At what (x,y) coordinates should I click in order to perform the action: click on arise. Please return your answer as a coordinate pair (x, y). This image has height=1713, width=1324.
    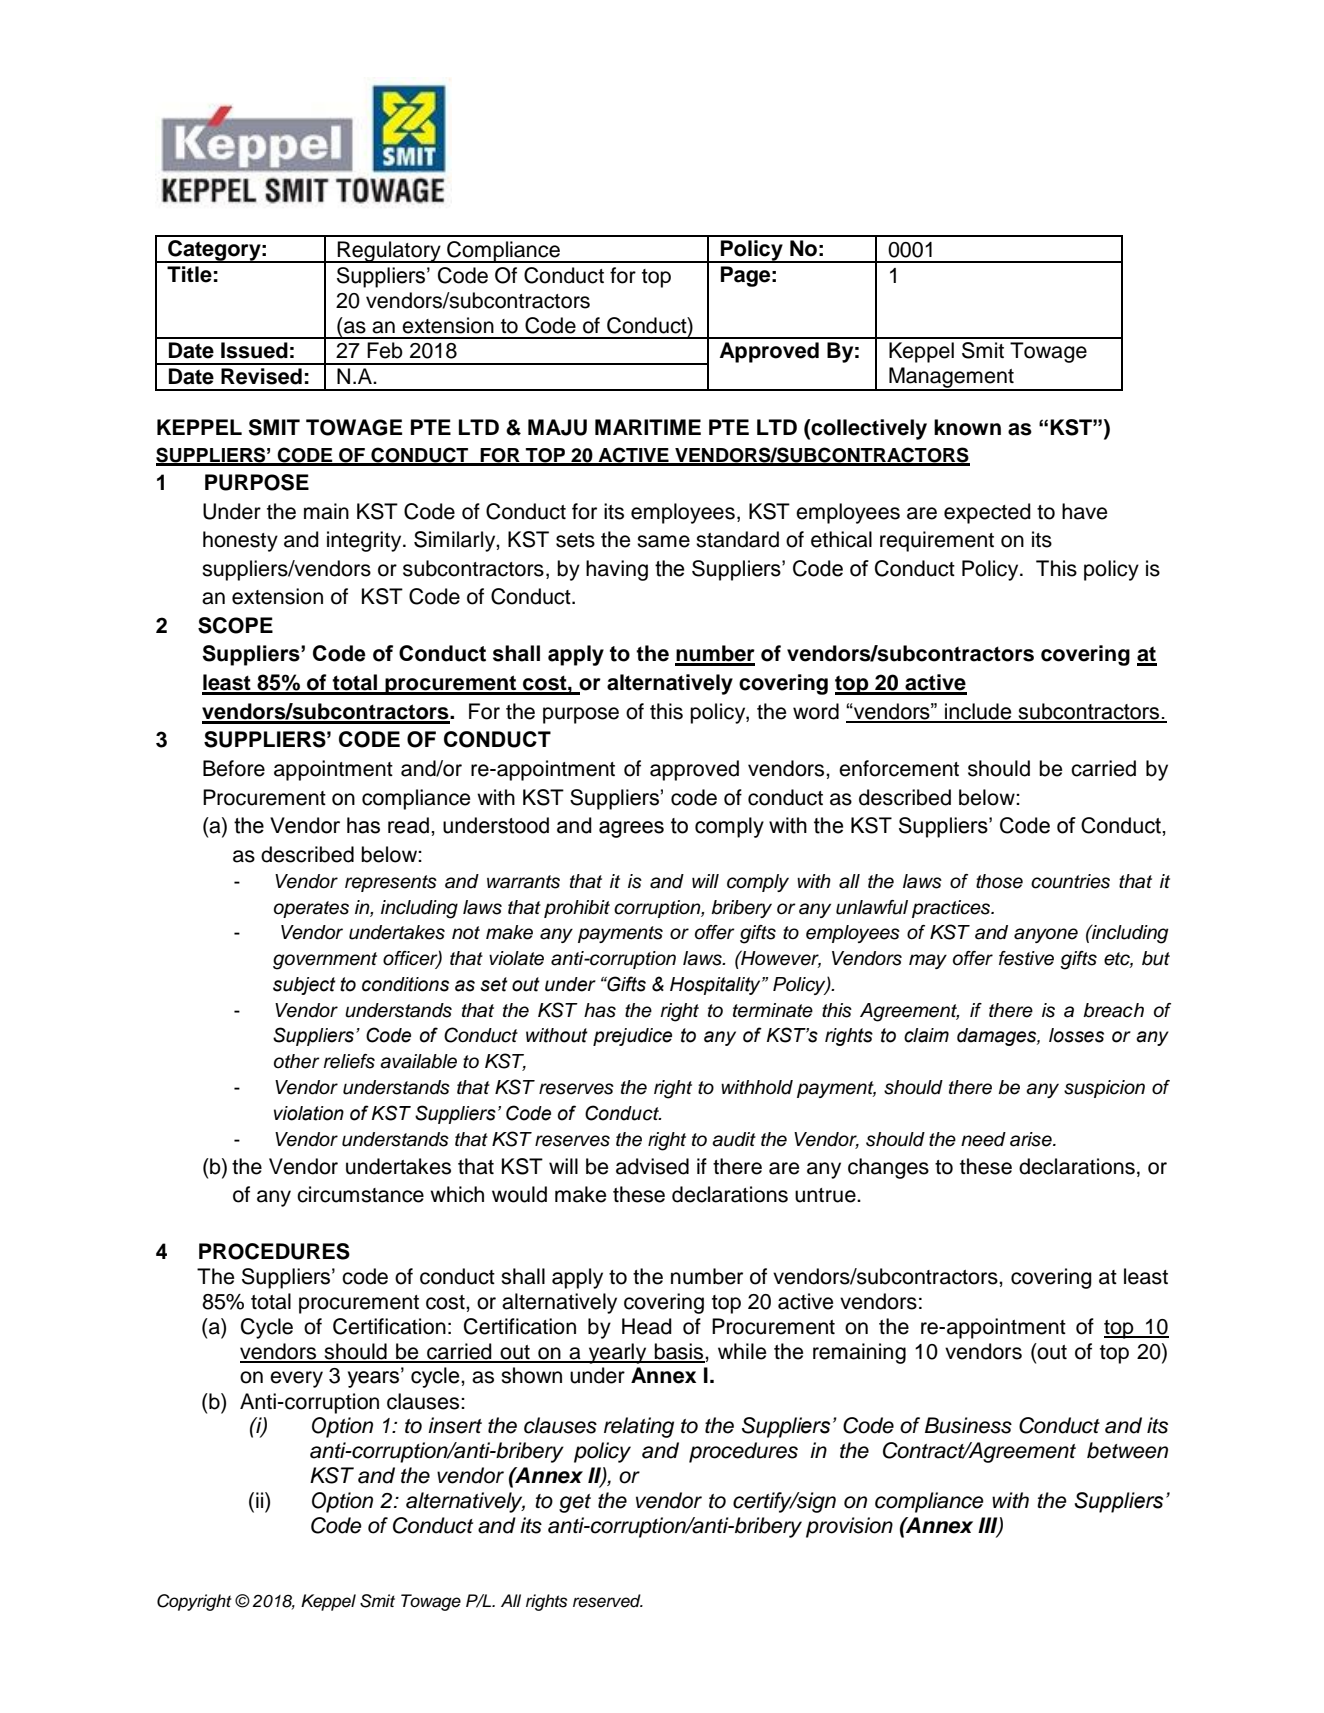
    Looking at the image, I should click on (1032, 1139).
